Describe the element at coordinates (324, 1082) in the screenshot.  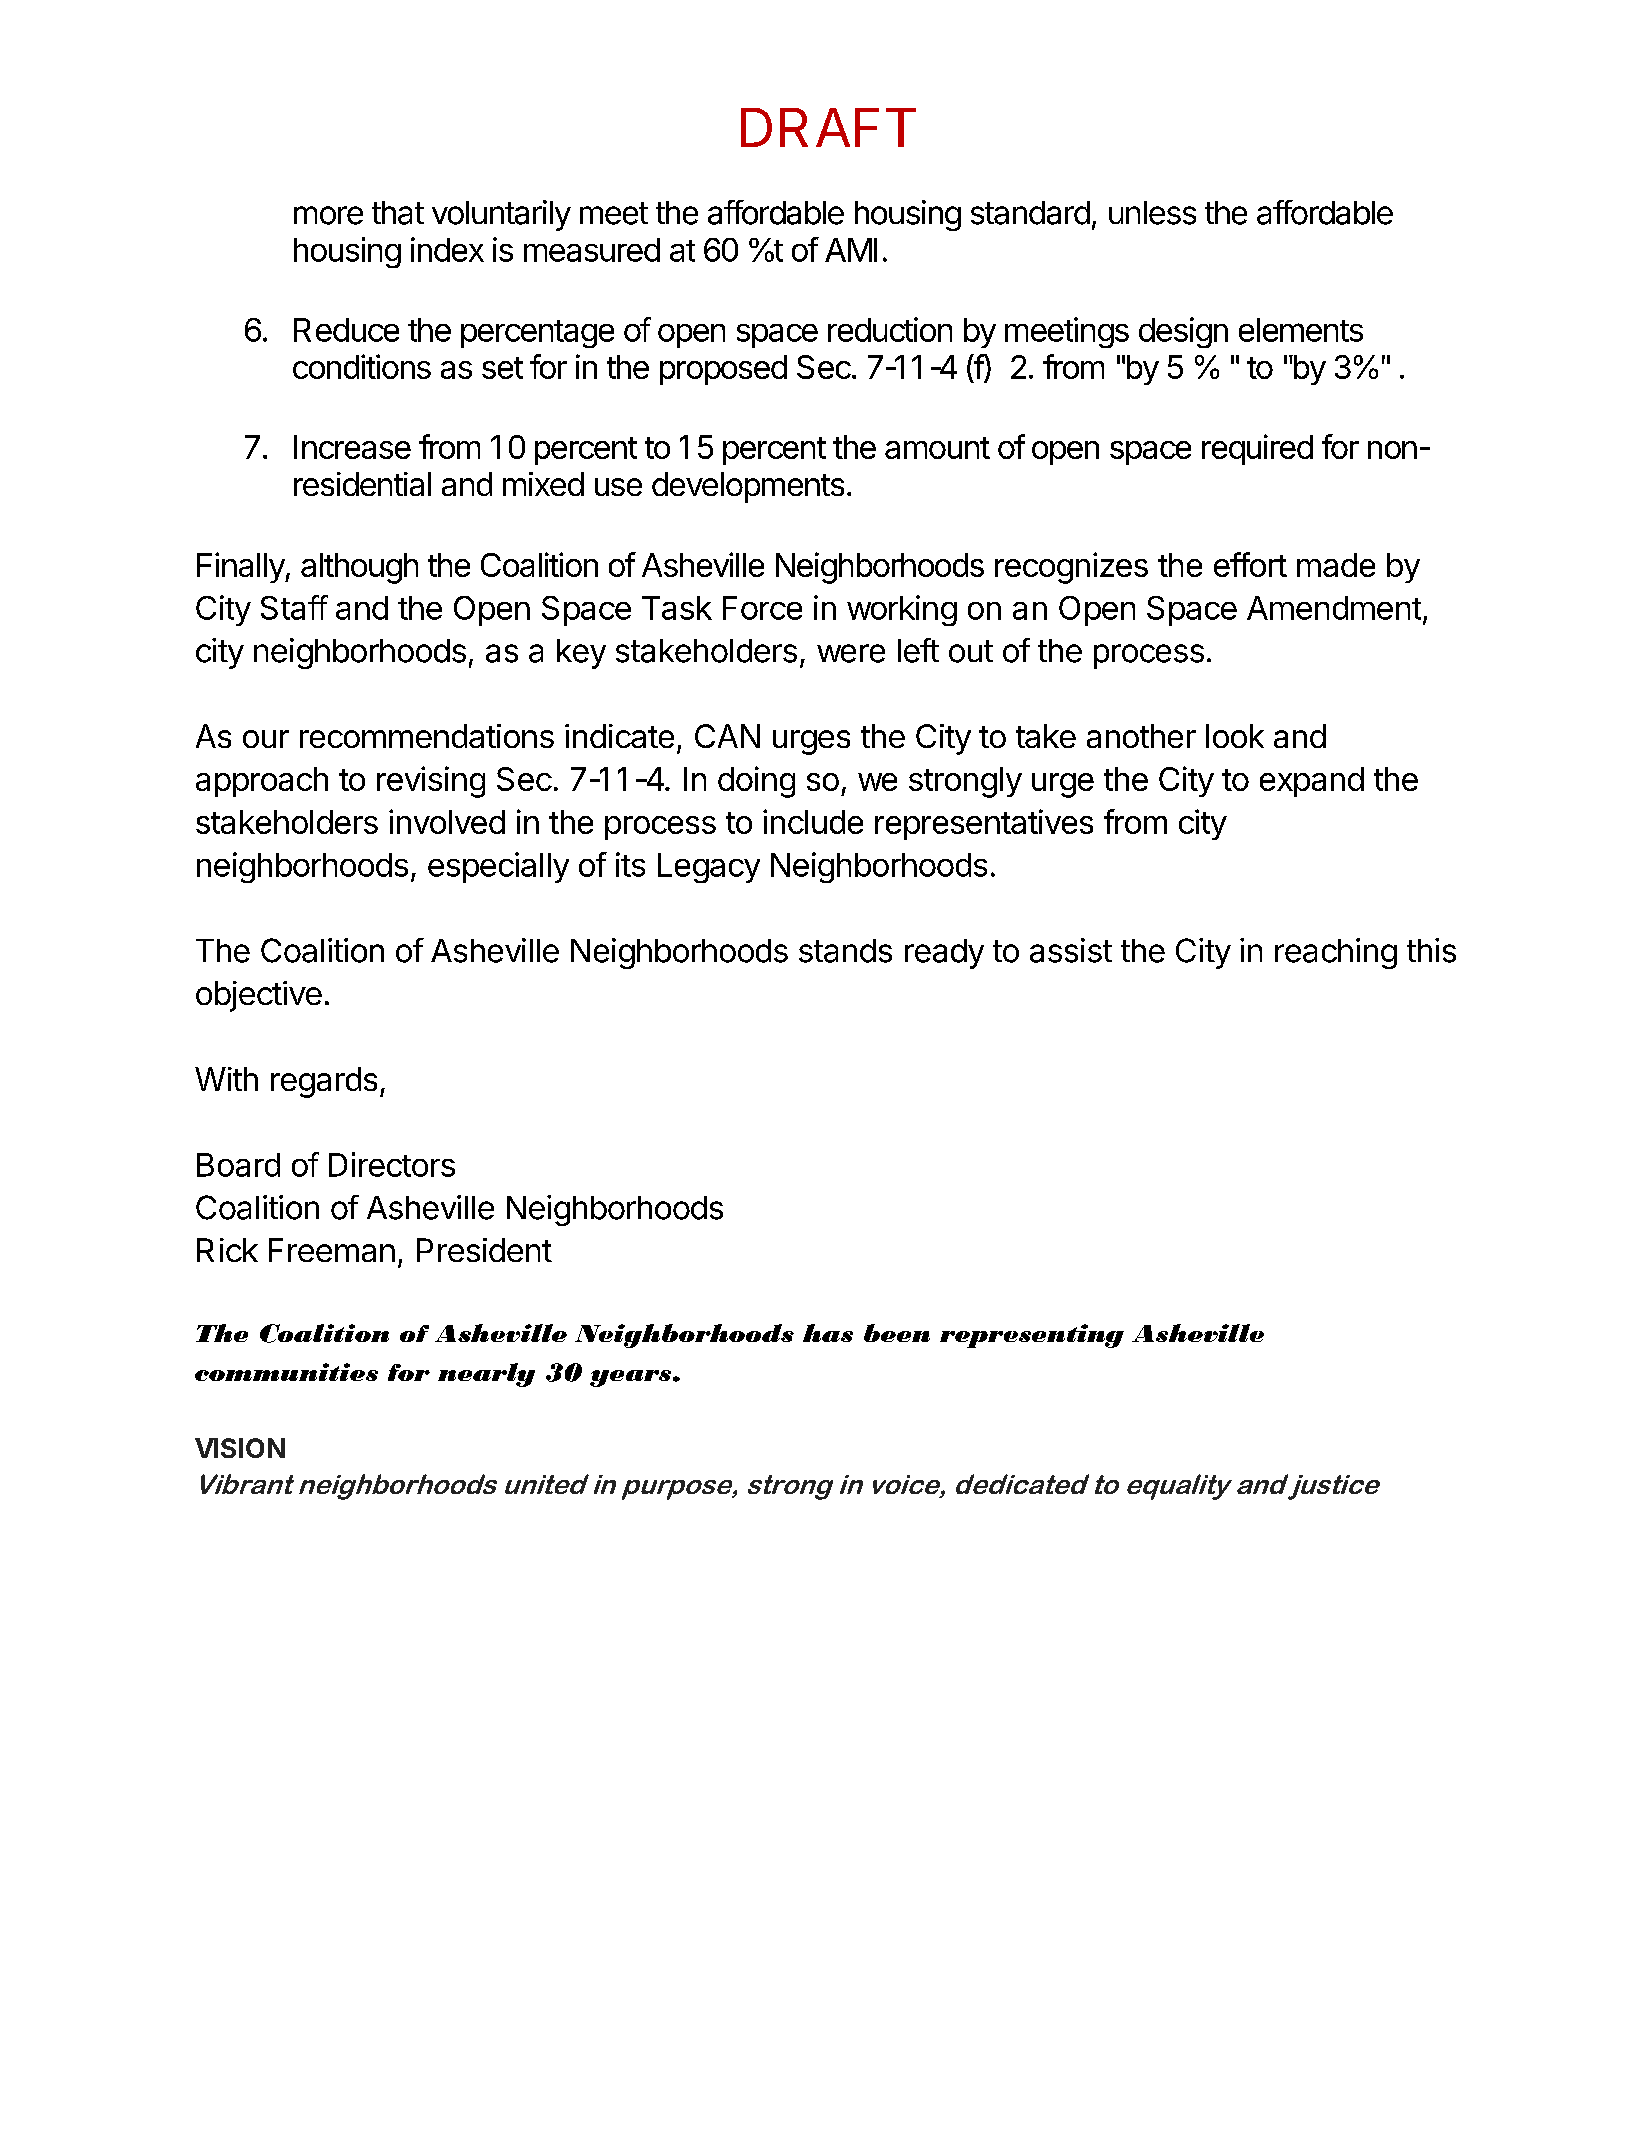
I see `regards` at that location.
